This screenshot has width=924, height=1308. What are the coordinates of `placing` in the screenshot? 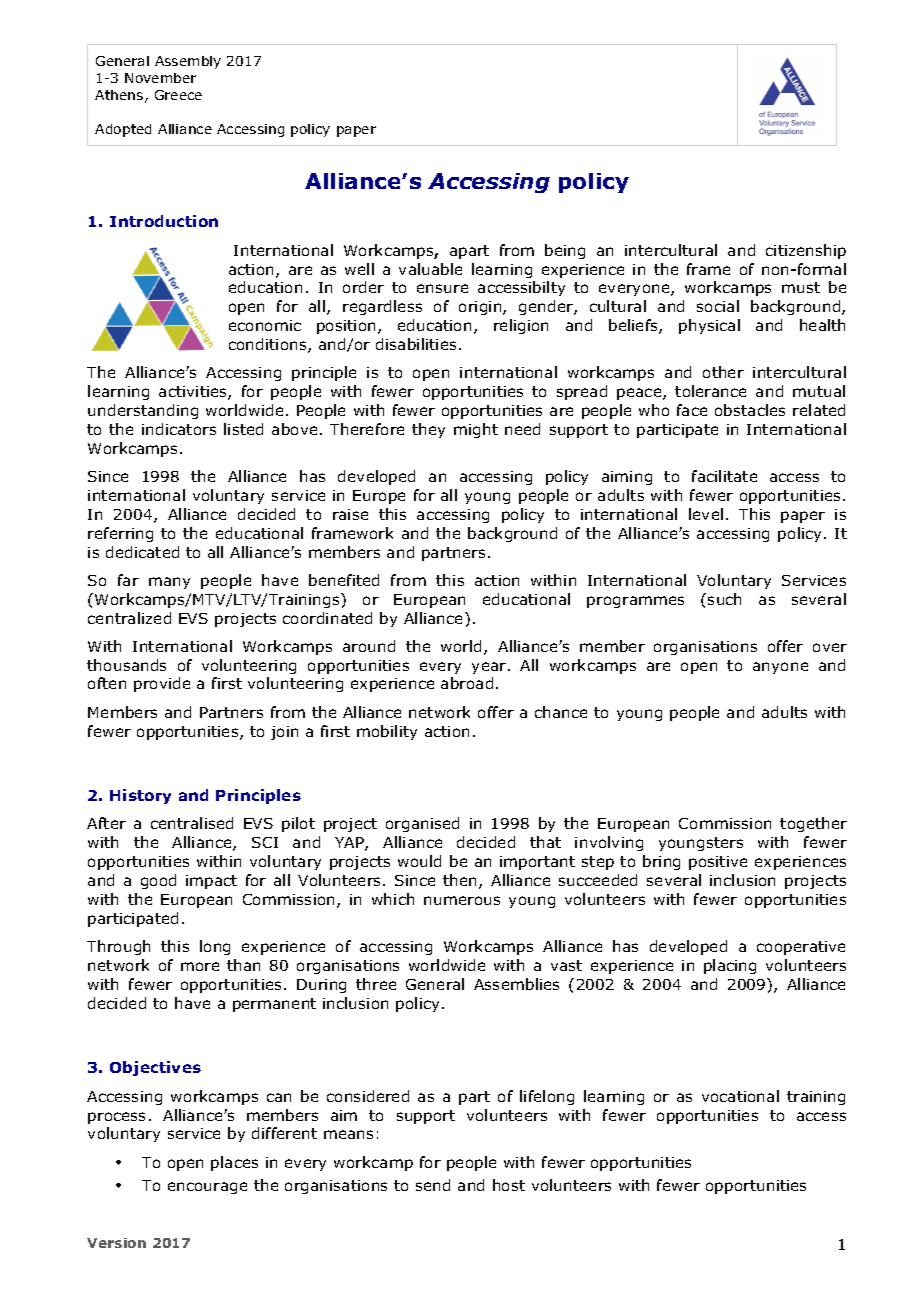 It's located at (730, 966).
